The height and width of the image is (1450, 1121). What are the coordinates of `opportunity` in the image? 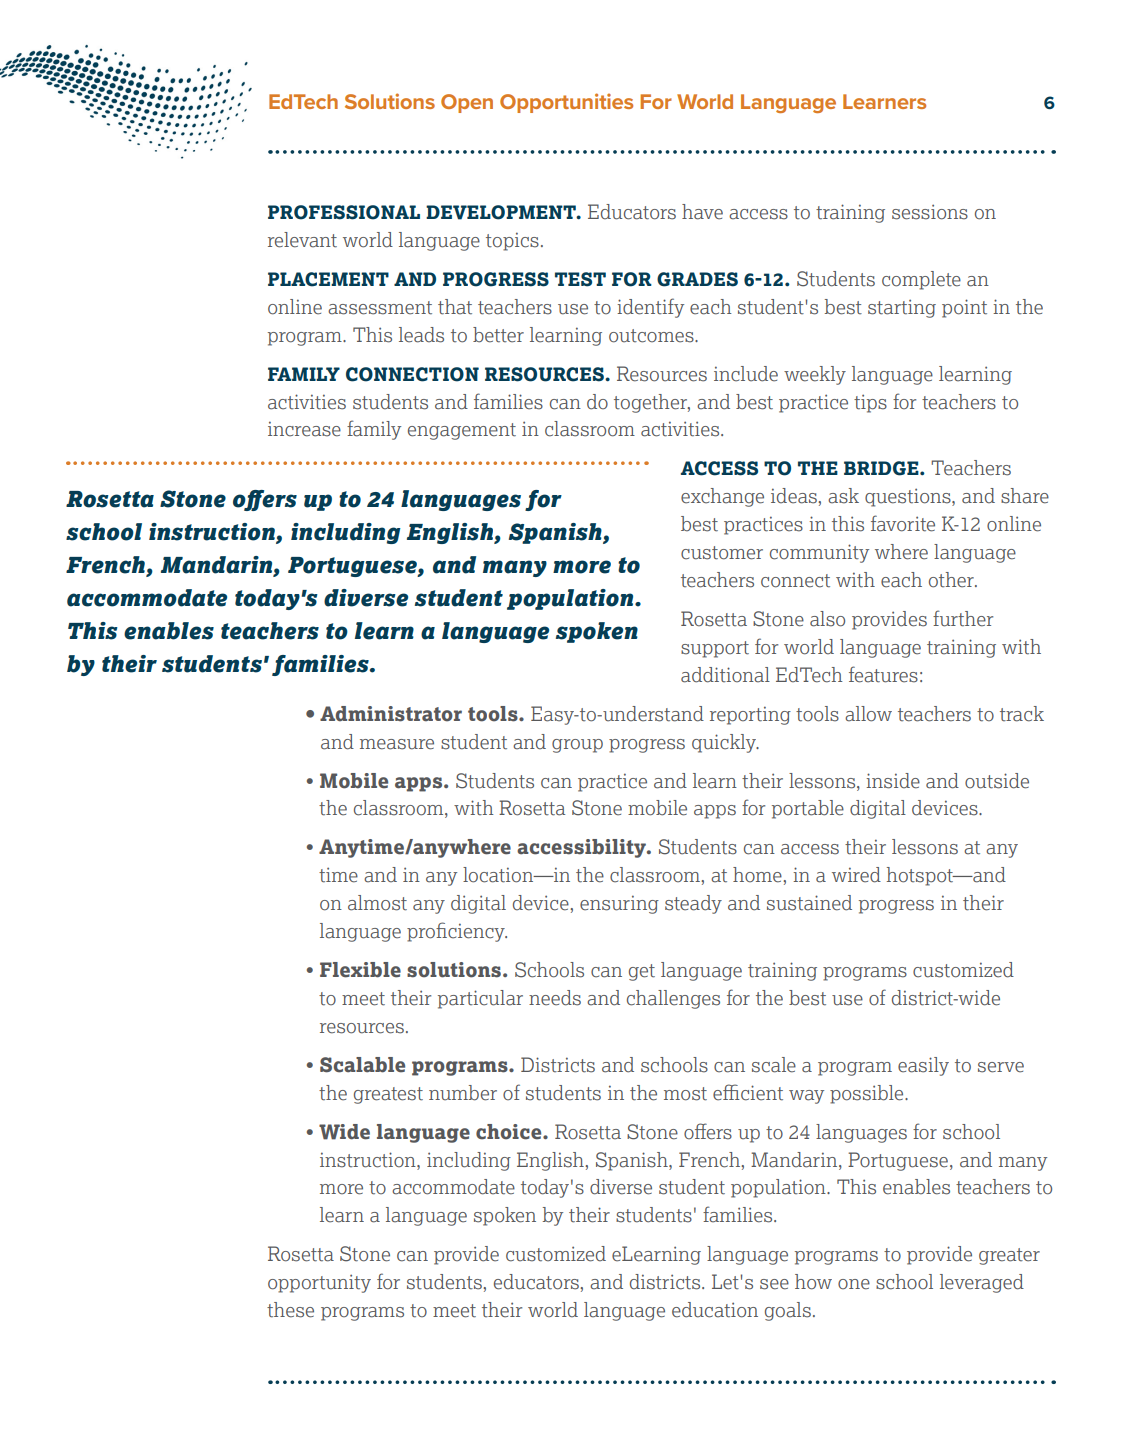 It's located at (319, 1283).
